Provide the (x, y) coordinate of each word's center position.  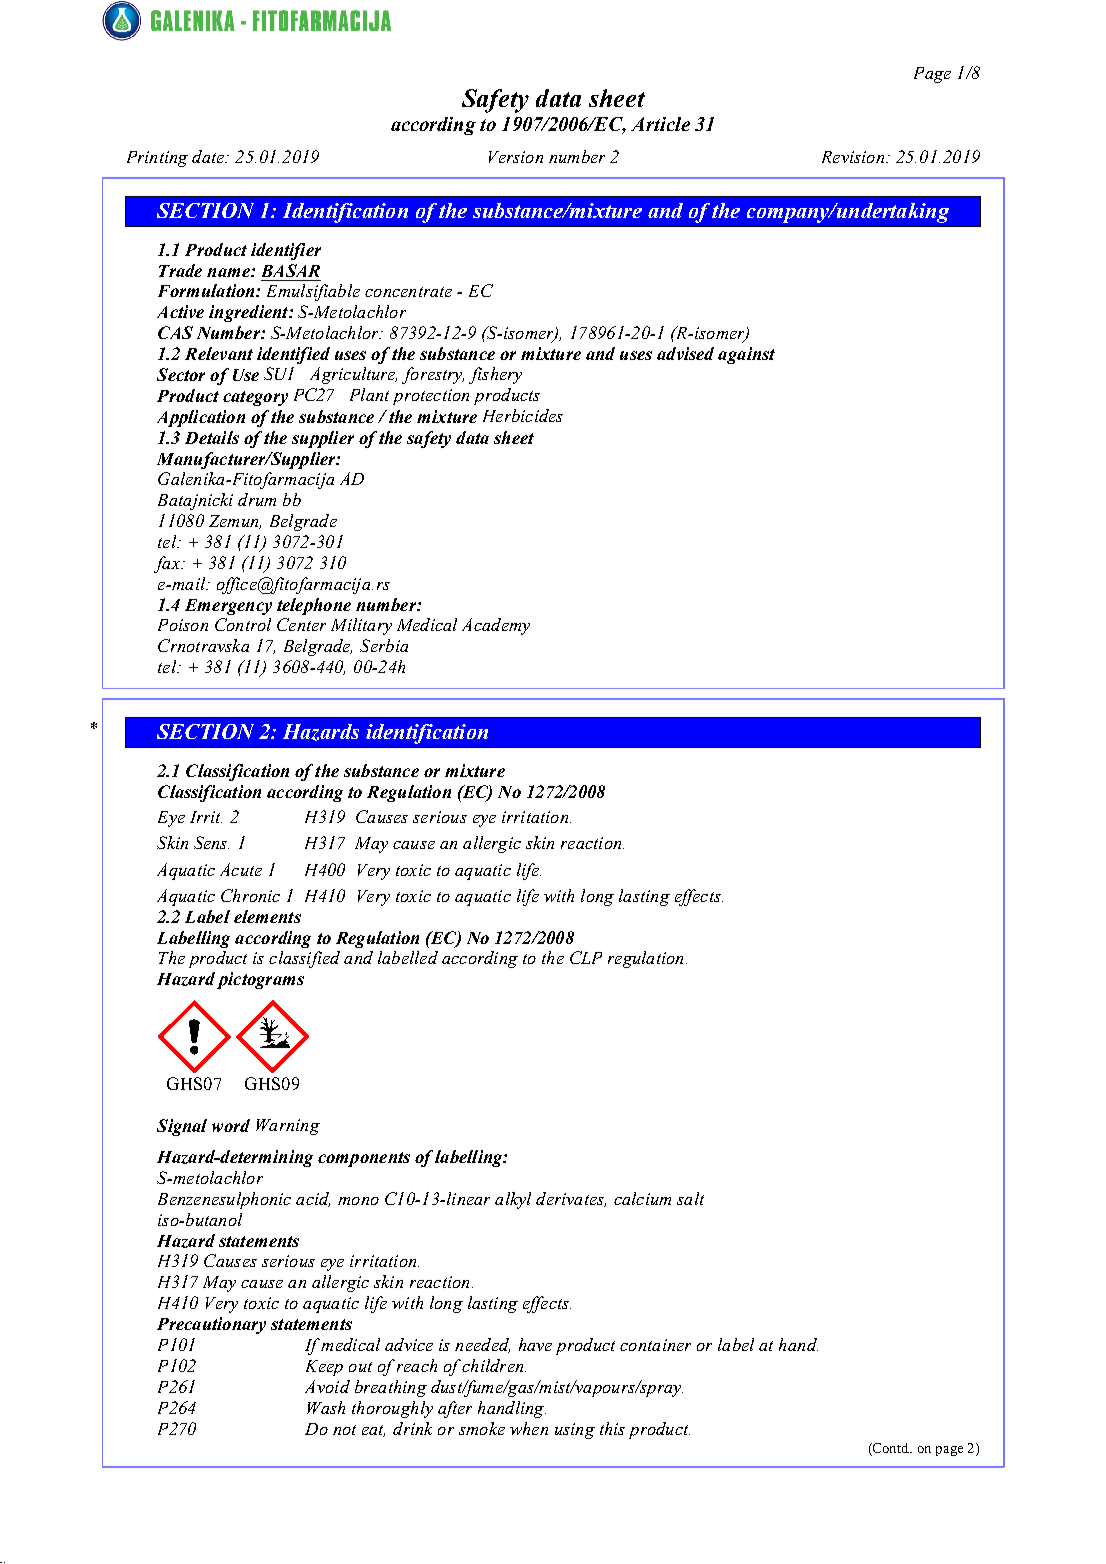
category (255, 398)
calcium (642, 1198)
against (746, 355)
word (231, 1125)
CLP (586, 957)
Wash (326, 1407)
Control (243, 624)
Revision (854, 157)
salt (690, 1198)
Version (516, 157)
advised (685, 353)
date (209, 156)
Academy (496, 626)
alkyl (513, 1200)
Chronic (250, 895)
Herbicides (523, 415)
